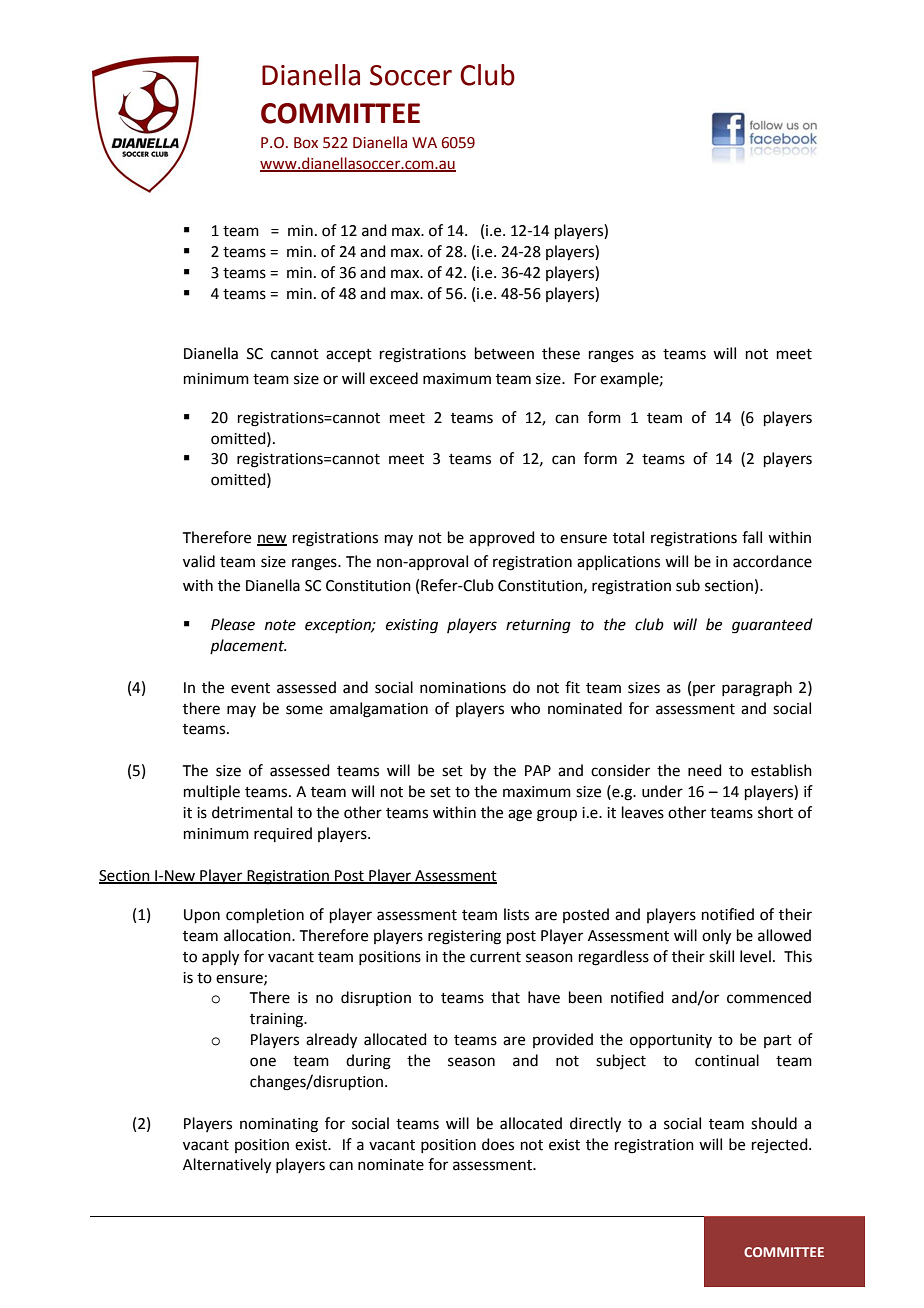  I want to click on should, so click(774, 1123).
